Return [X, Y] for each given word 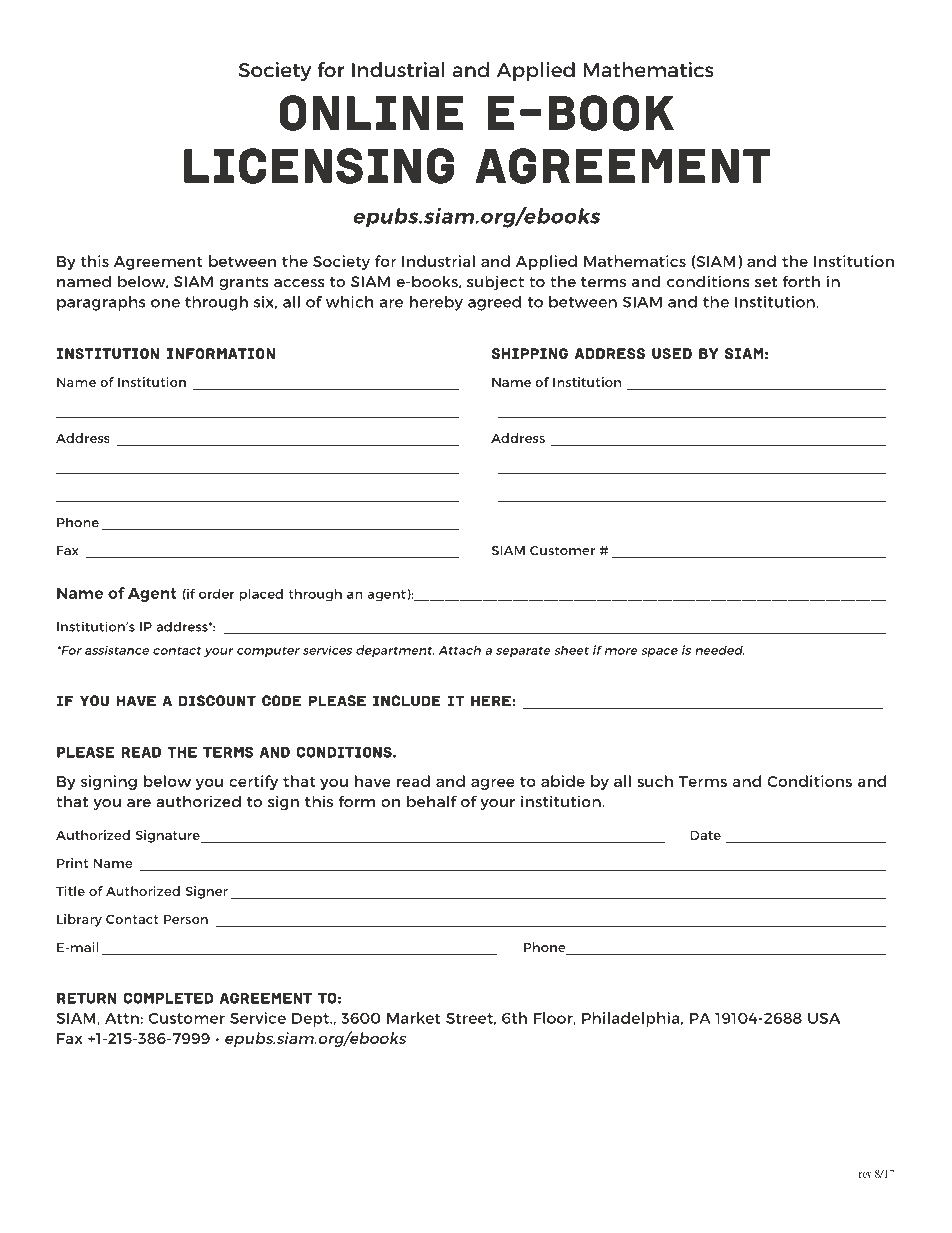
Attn [122, 1018]
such [655, 781]
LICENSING [319, 166]
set [766, 282]
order [217, 594]
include [407, 701]
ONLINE [371, 113]
